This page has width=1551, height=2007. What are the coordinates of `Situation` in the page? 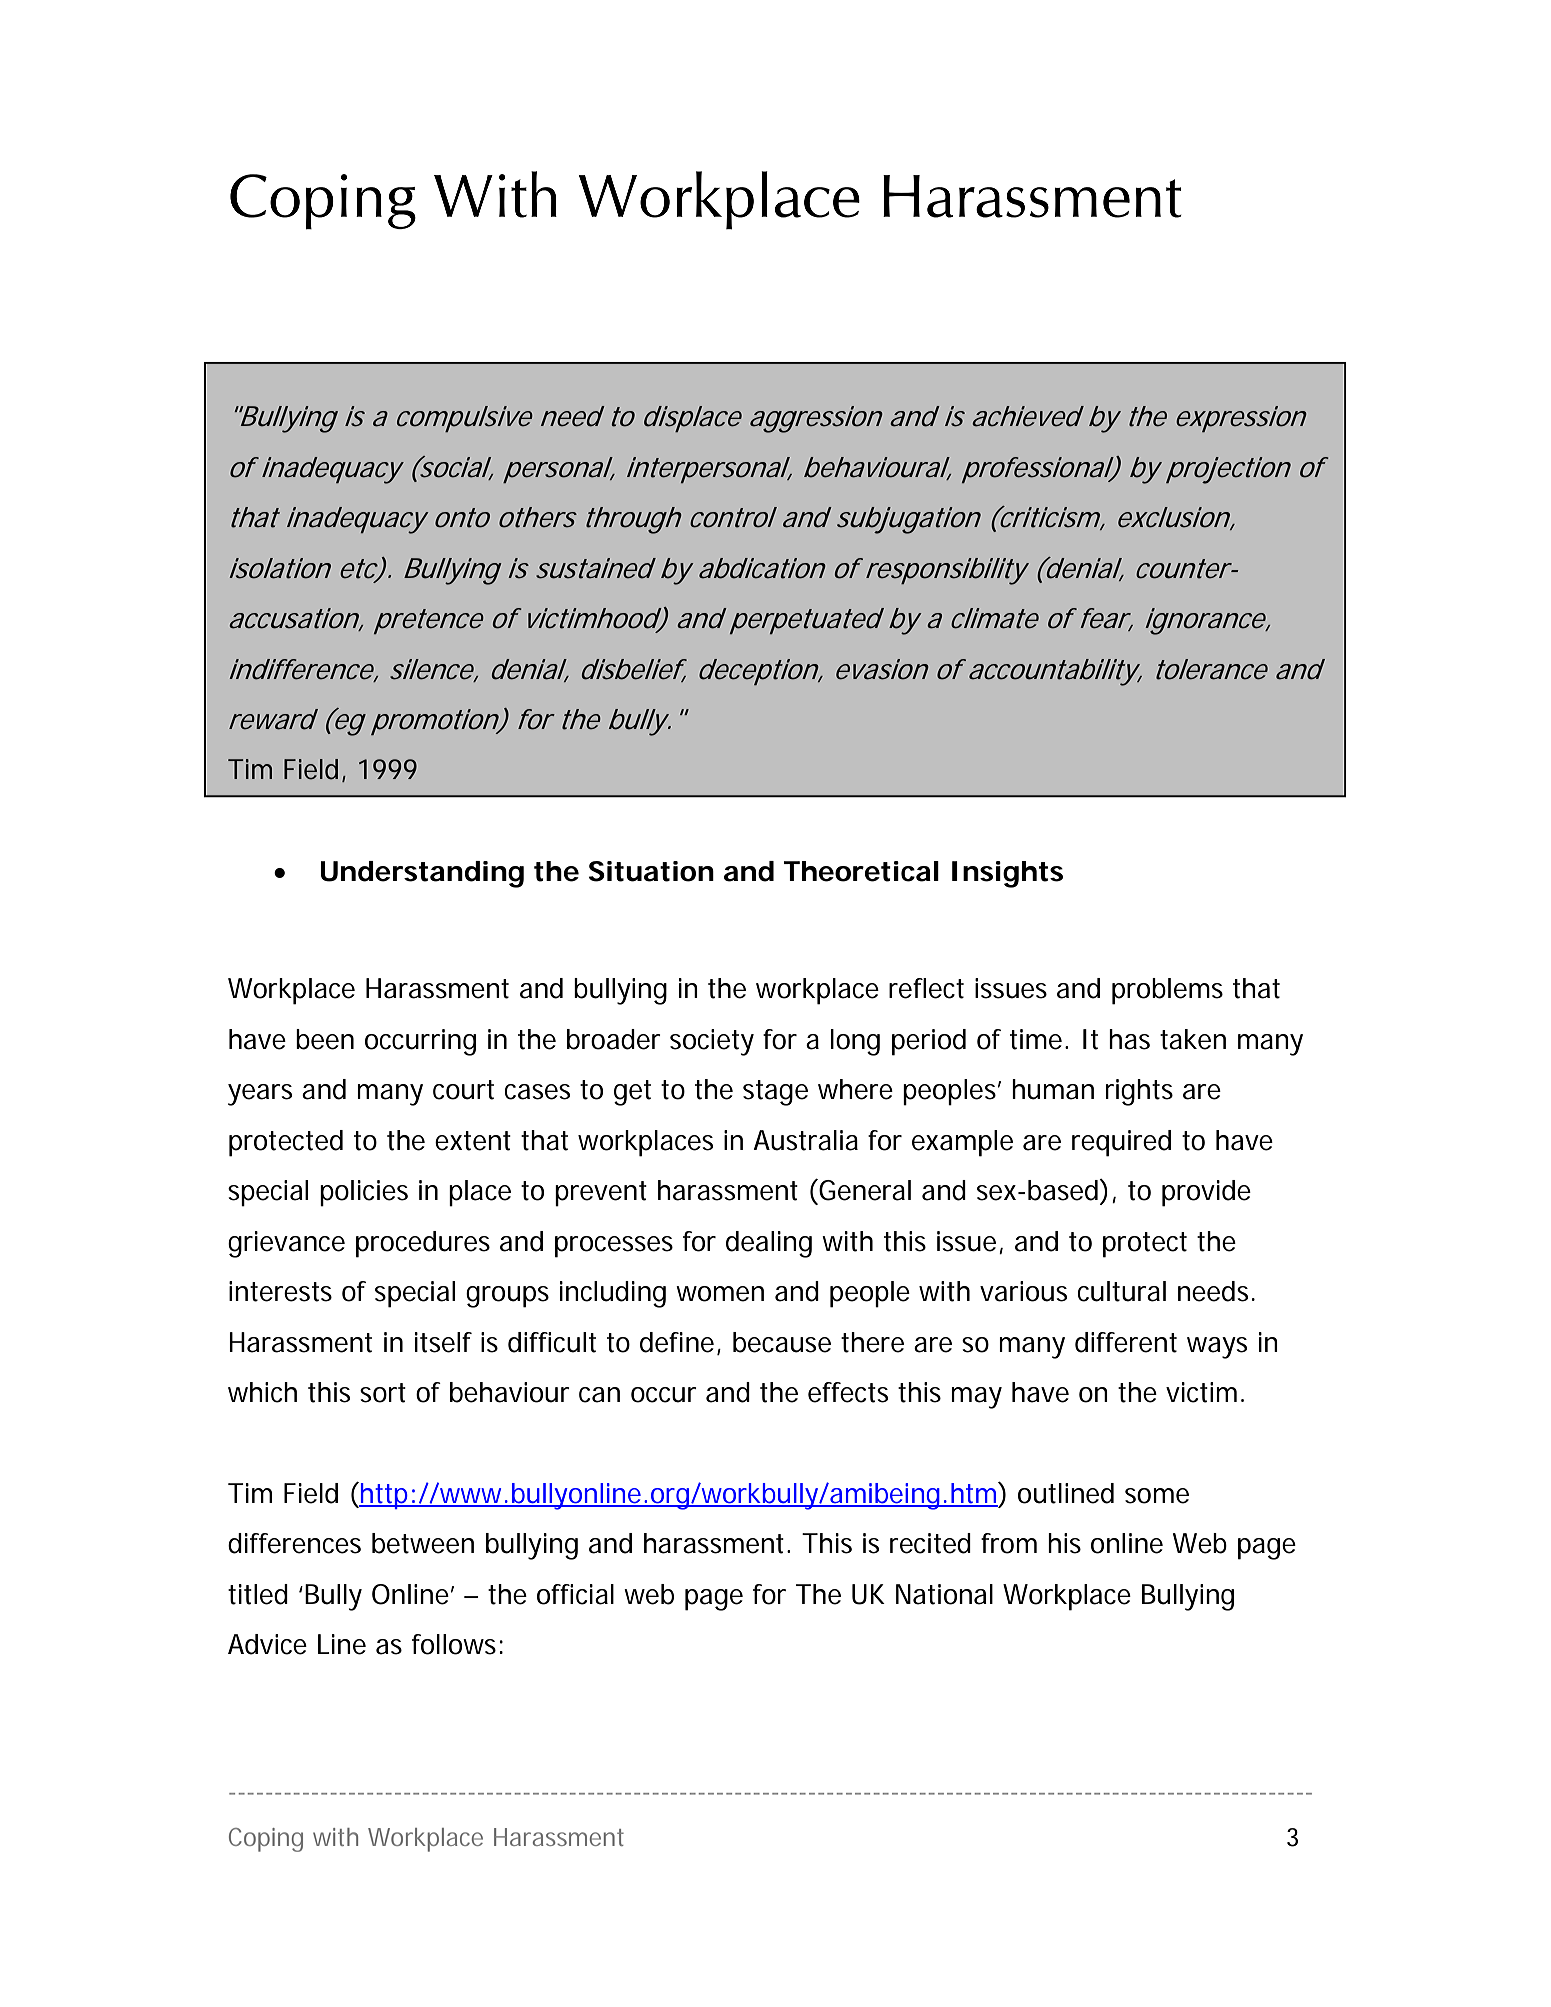 It's located at (651, 871).
